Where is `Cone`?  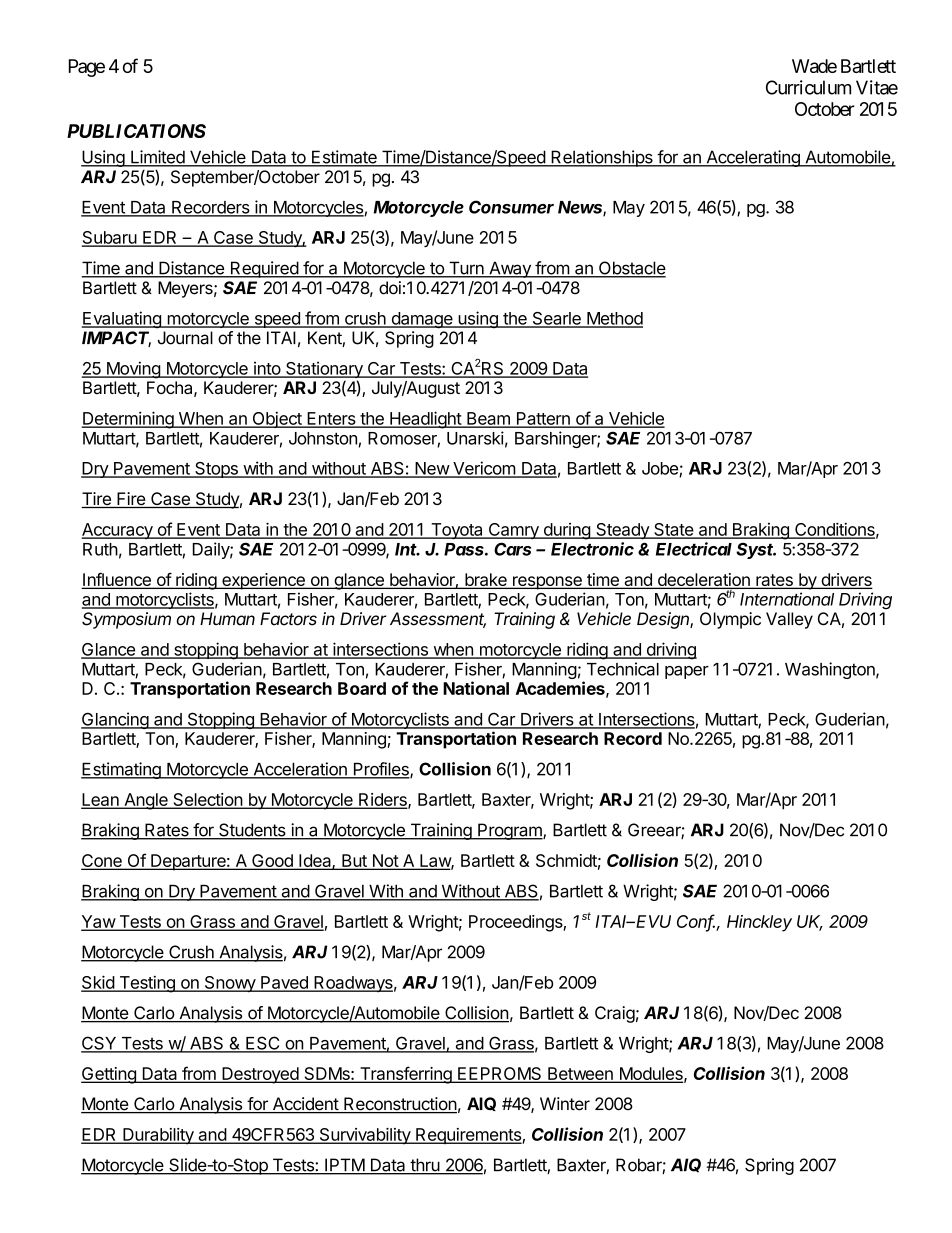
Cone is located at coordinates (102, 862).
